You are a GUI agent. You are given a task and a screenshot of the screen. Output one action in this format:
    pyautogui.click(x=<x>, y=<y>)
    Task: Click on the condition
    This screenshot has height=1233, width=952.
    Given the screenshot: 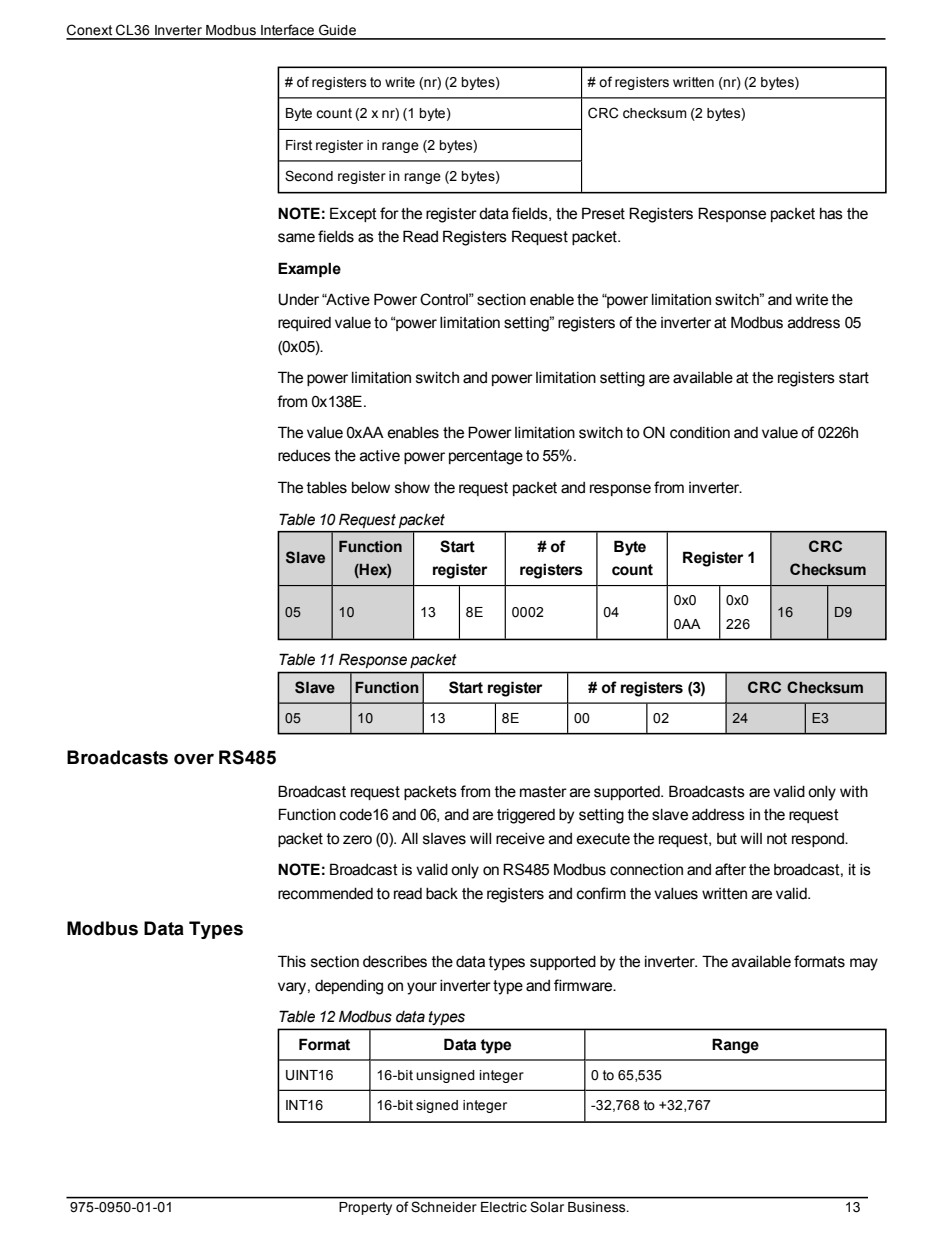 What is the action you would take?
    pyautogui.click(x=700, y=433)
